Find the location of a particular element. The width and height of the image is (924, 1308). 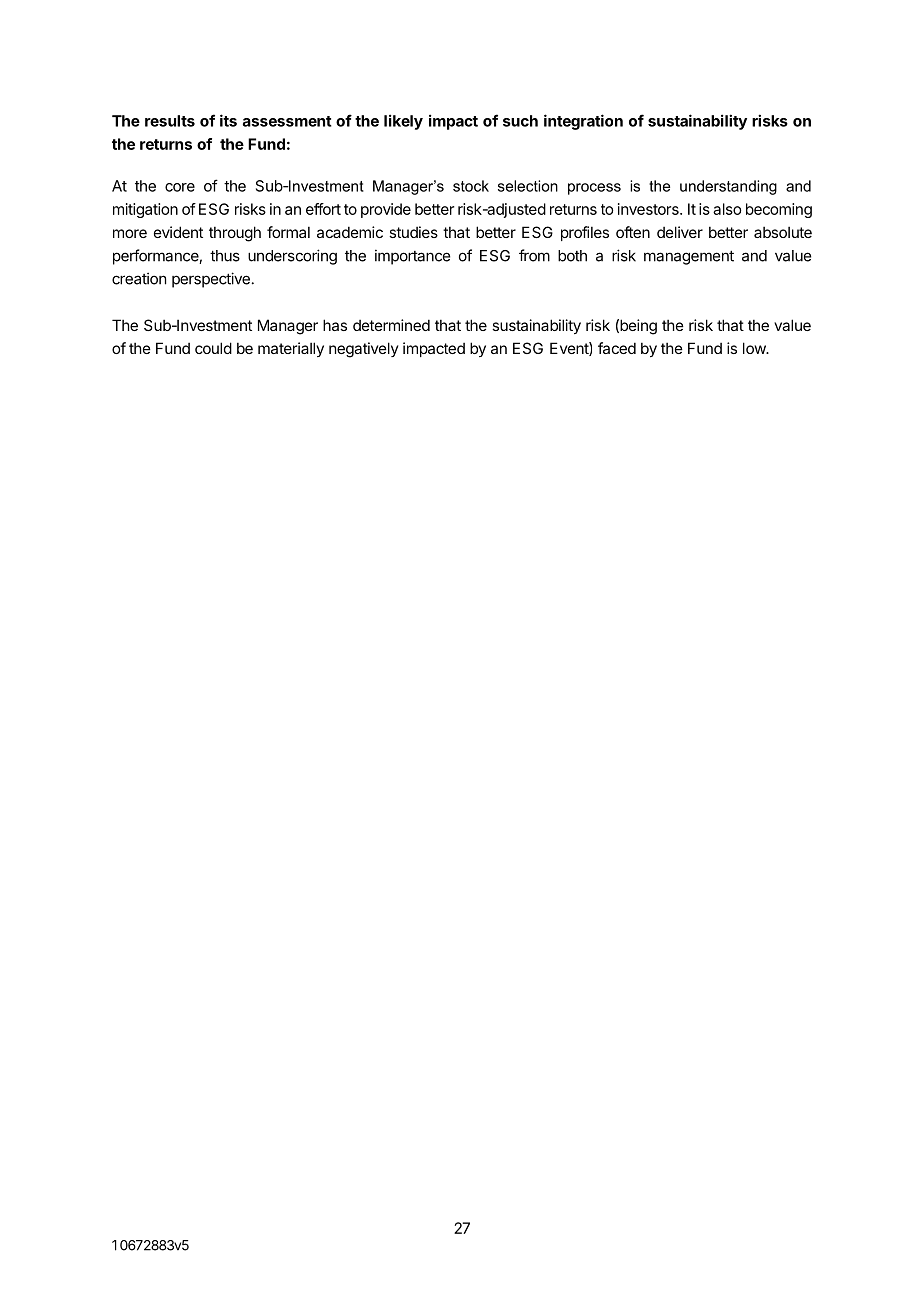

management is located at coordinates (689, 257).
